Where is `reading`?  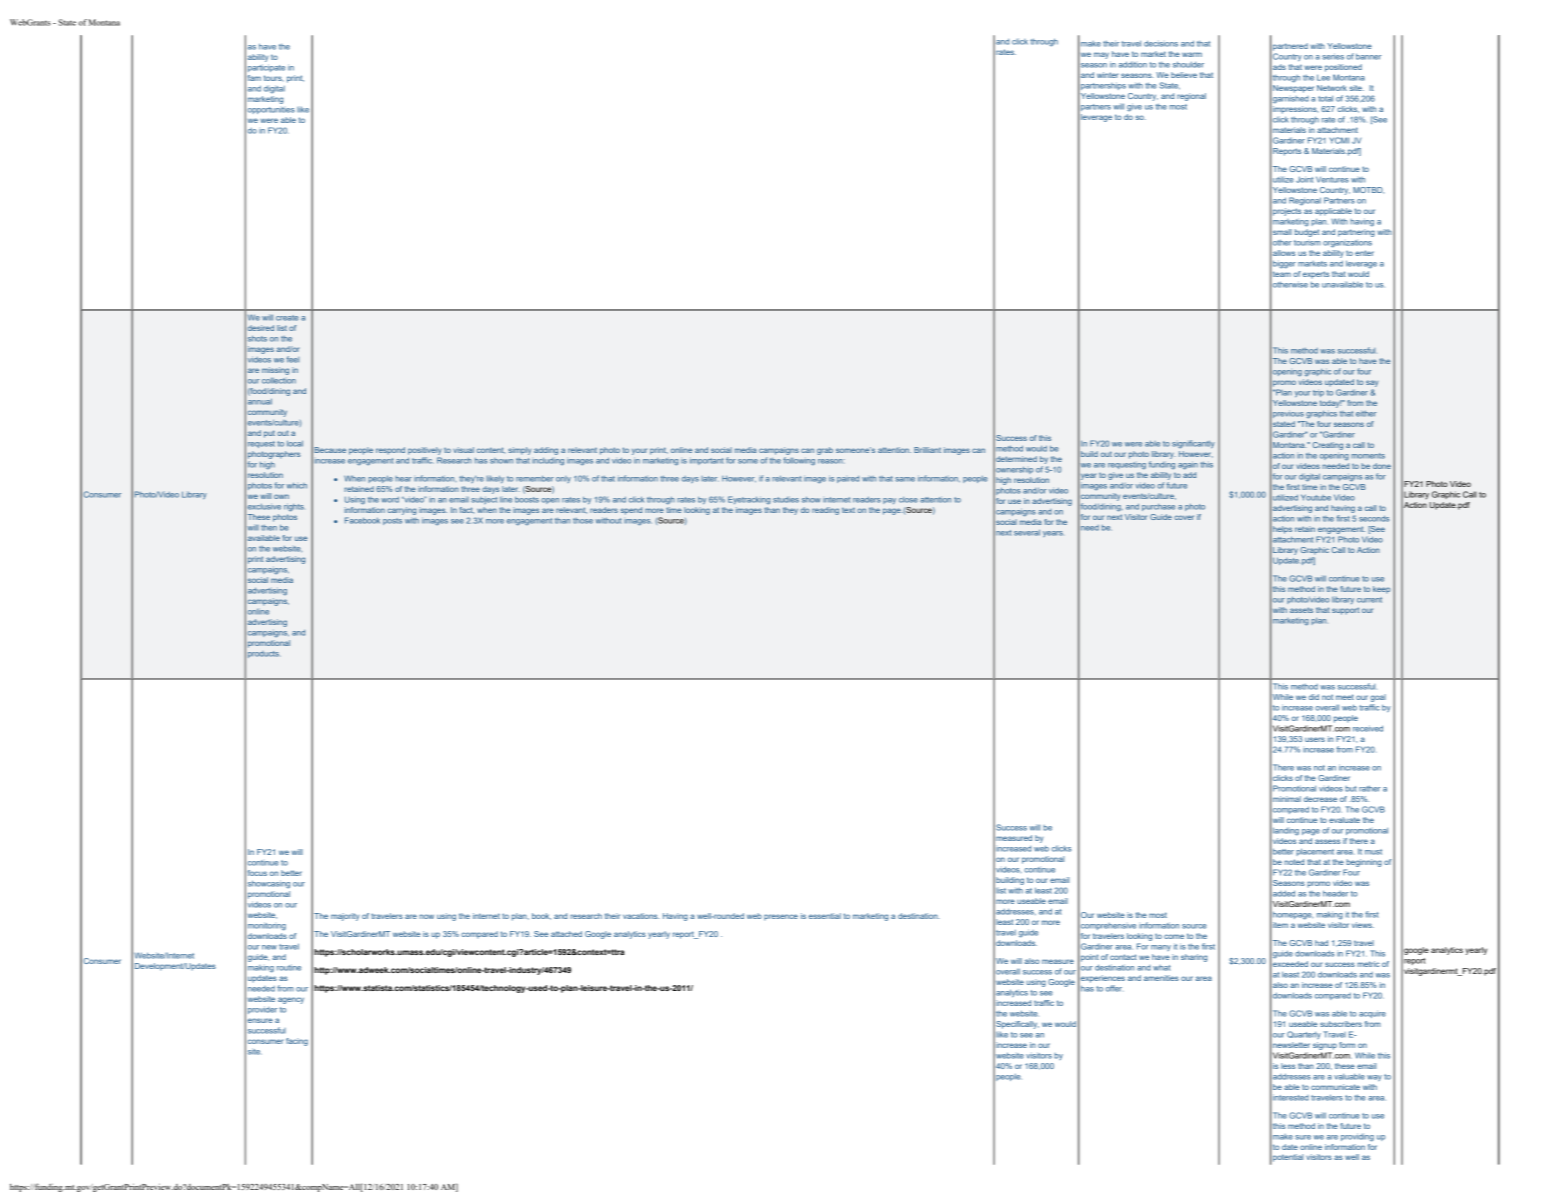
reading is located at coordinates (825, 511).
